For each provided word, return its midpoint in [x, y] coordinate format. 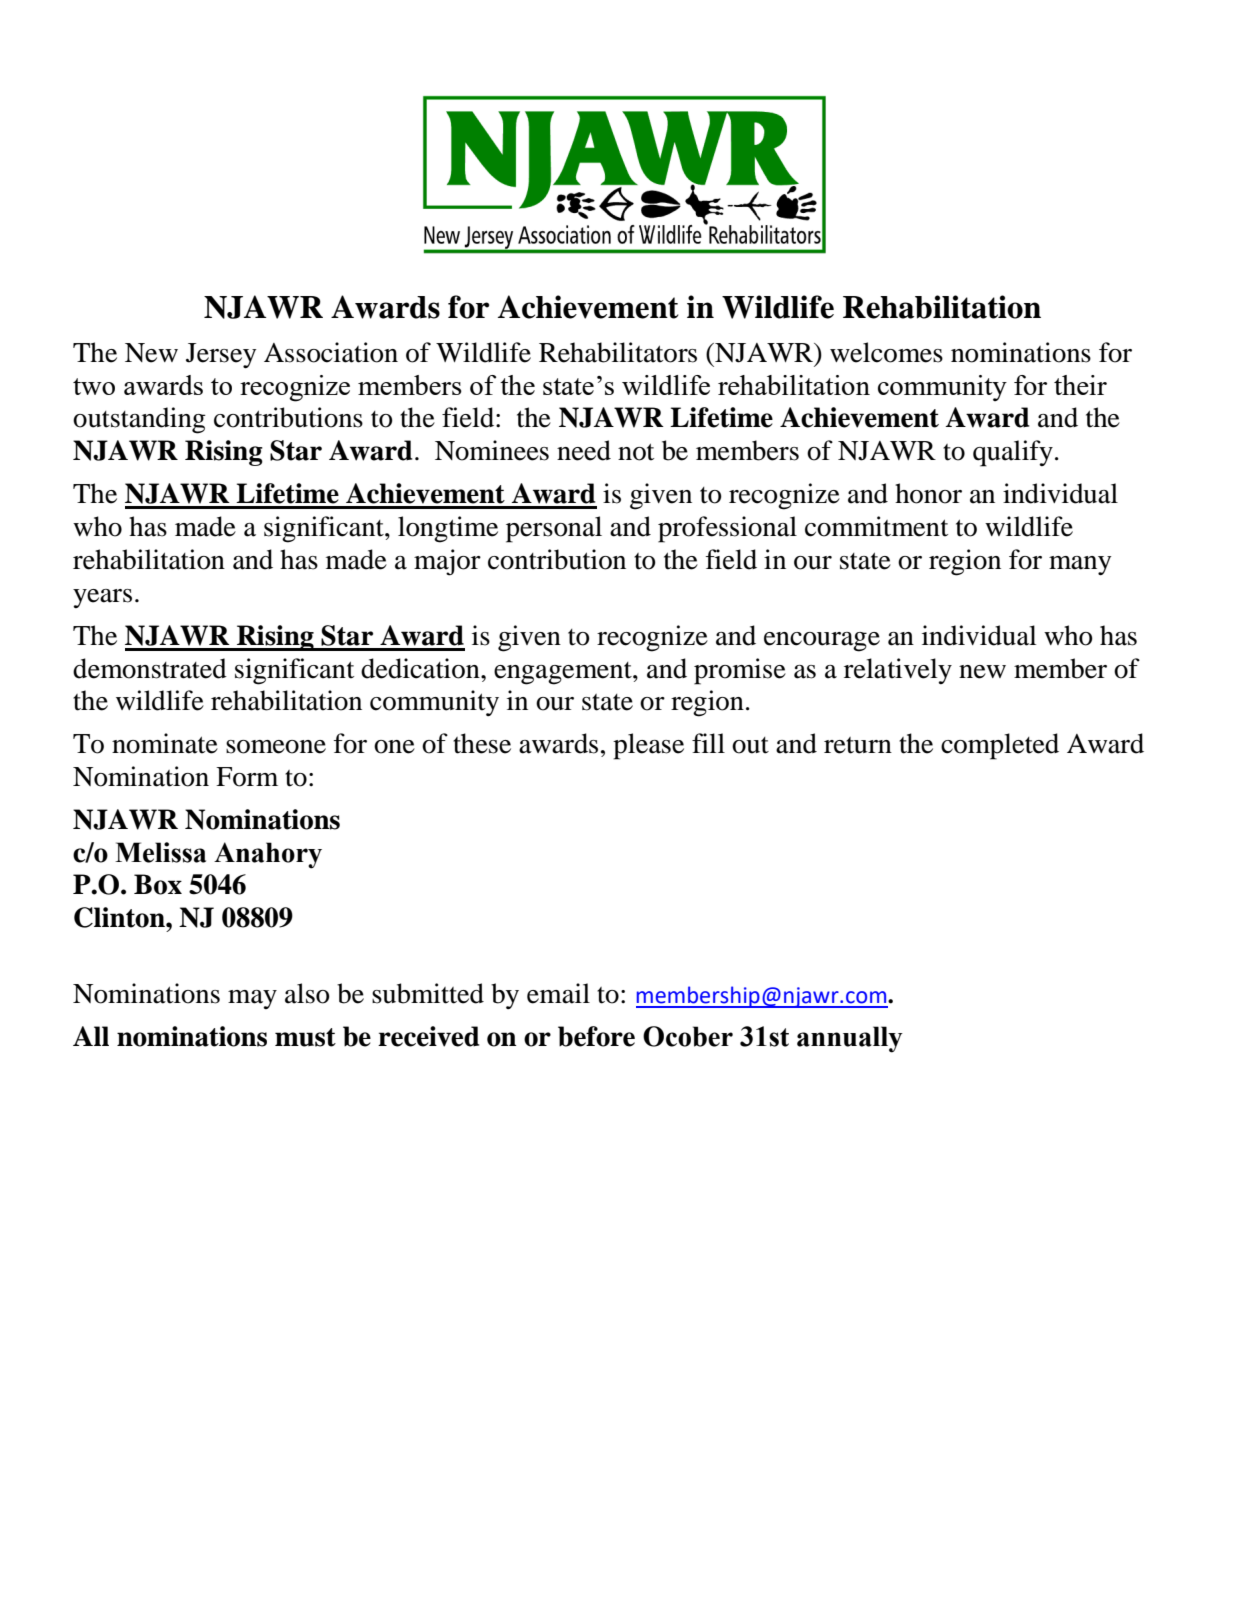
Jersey [221, 355]
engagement [564, 673]
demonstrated [150, 668]
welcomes [886, 352]
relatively [898, 671]
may [252, 999]
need [584, 450]
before [596, 1036]
